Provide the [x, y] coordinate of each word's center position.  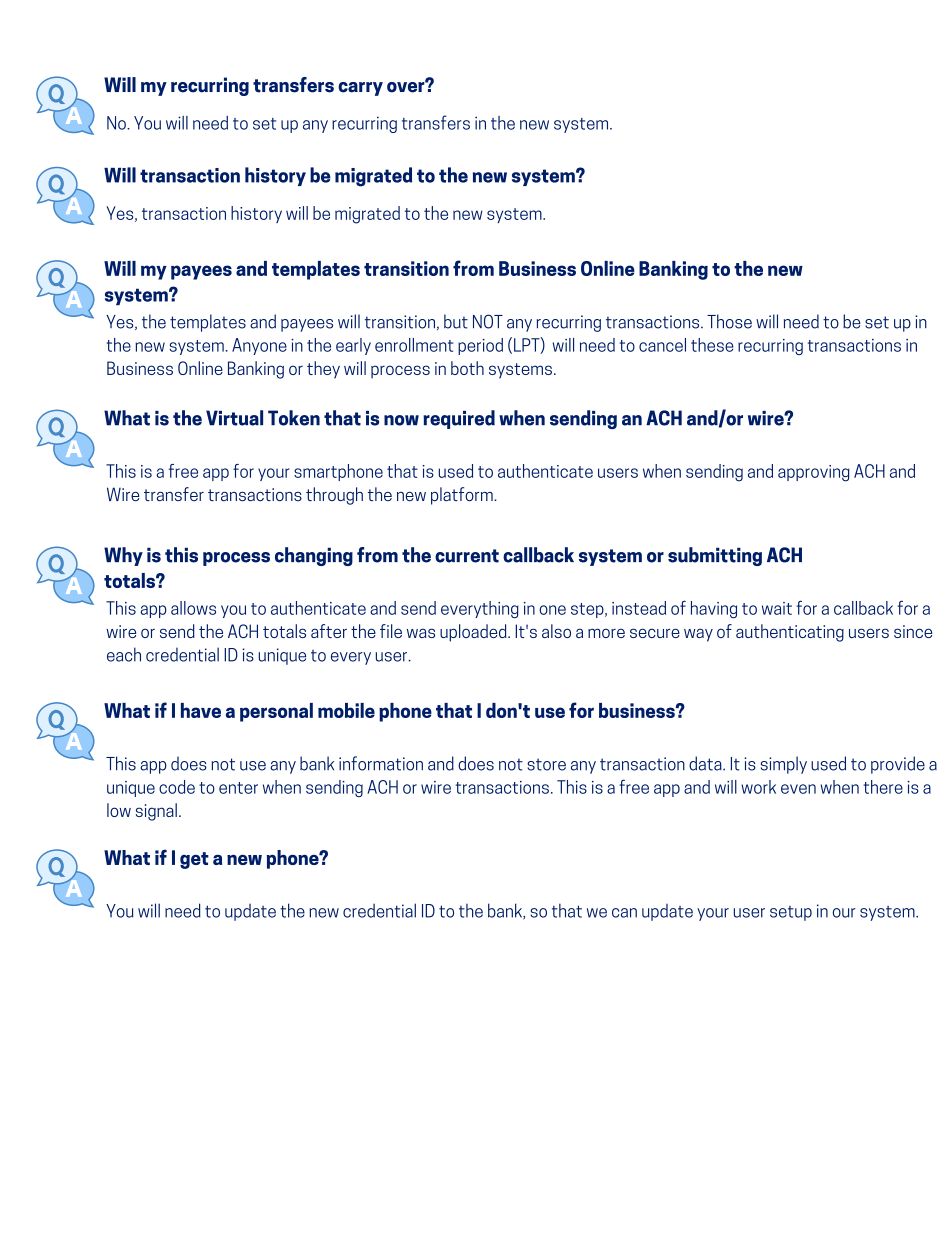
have [201, 710]
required [459, 419]
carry [360, 89]
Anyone [259, 346]
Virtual [234, 418]
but [456, 321]
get [194, 860]
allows [193, 608]
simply [784, 765]
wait [777, 608]
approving [814, 473]
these [712, 345]
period [480, 346]
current [467, 556]
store [546, 764]
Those [729, 321]
